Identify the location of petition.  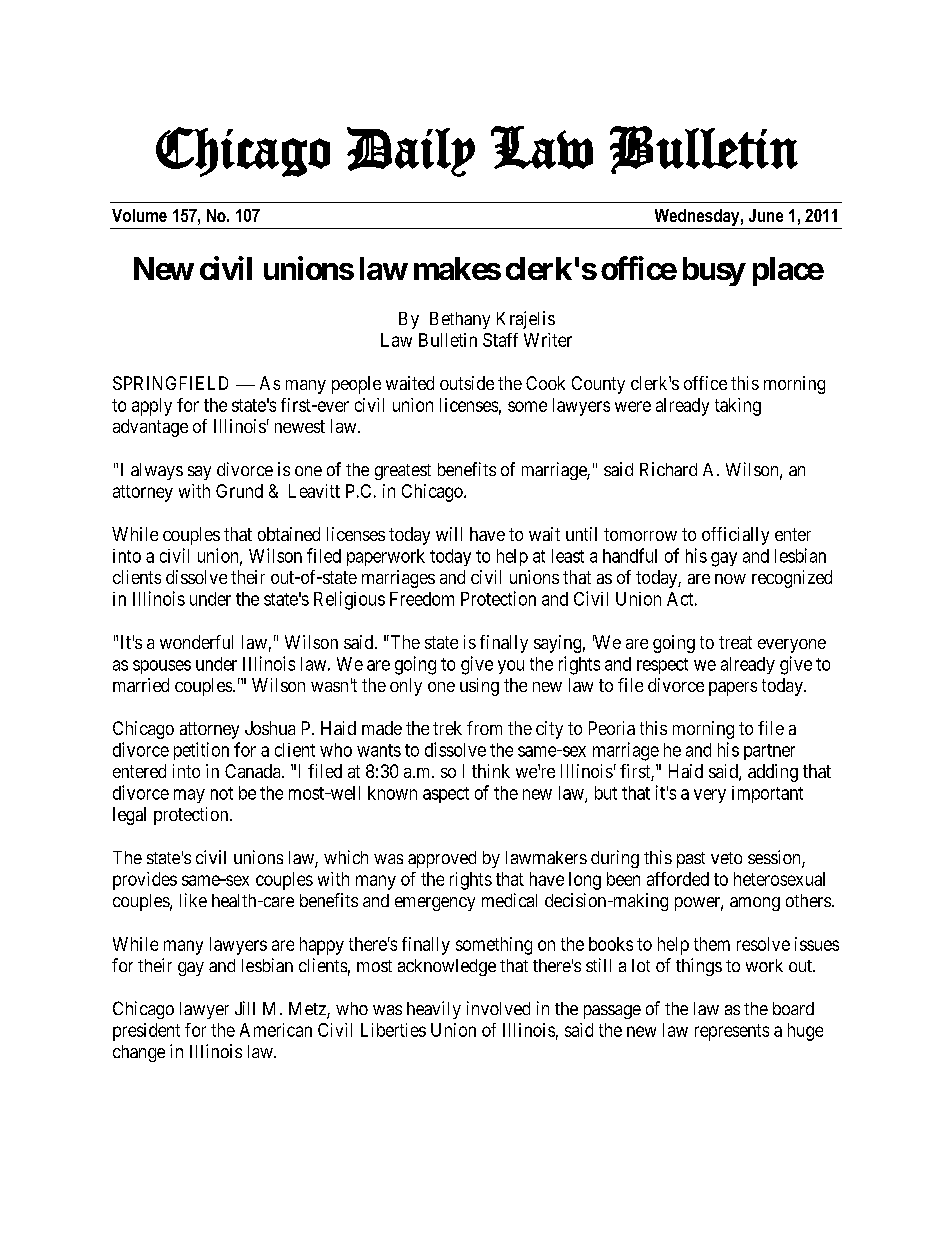
(201, 751).
